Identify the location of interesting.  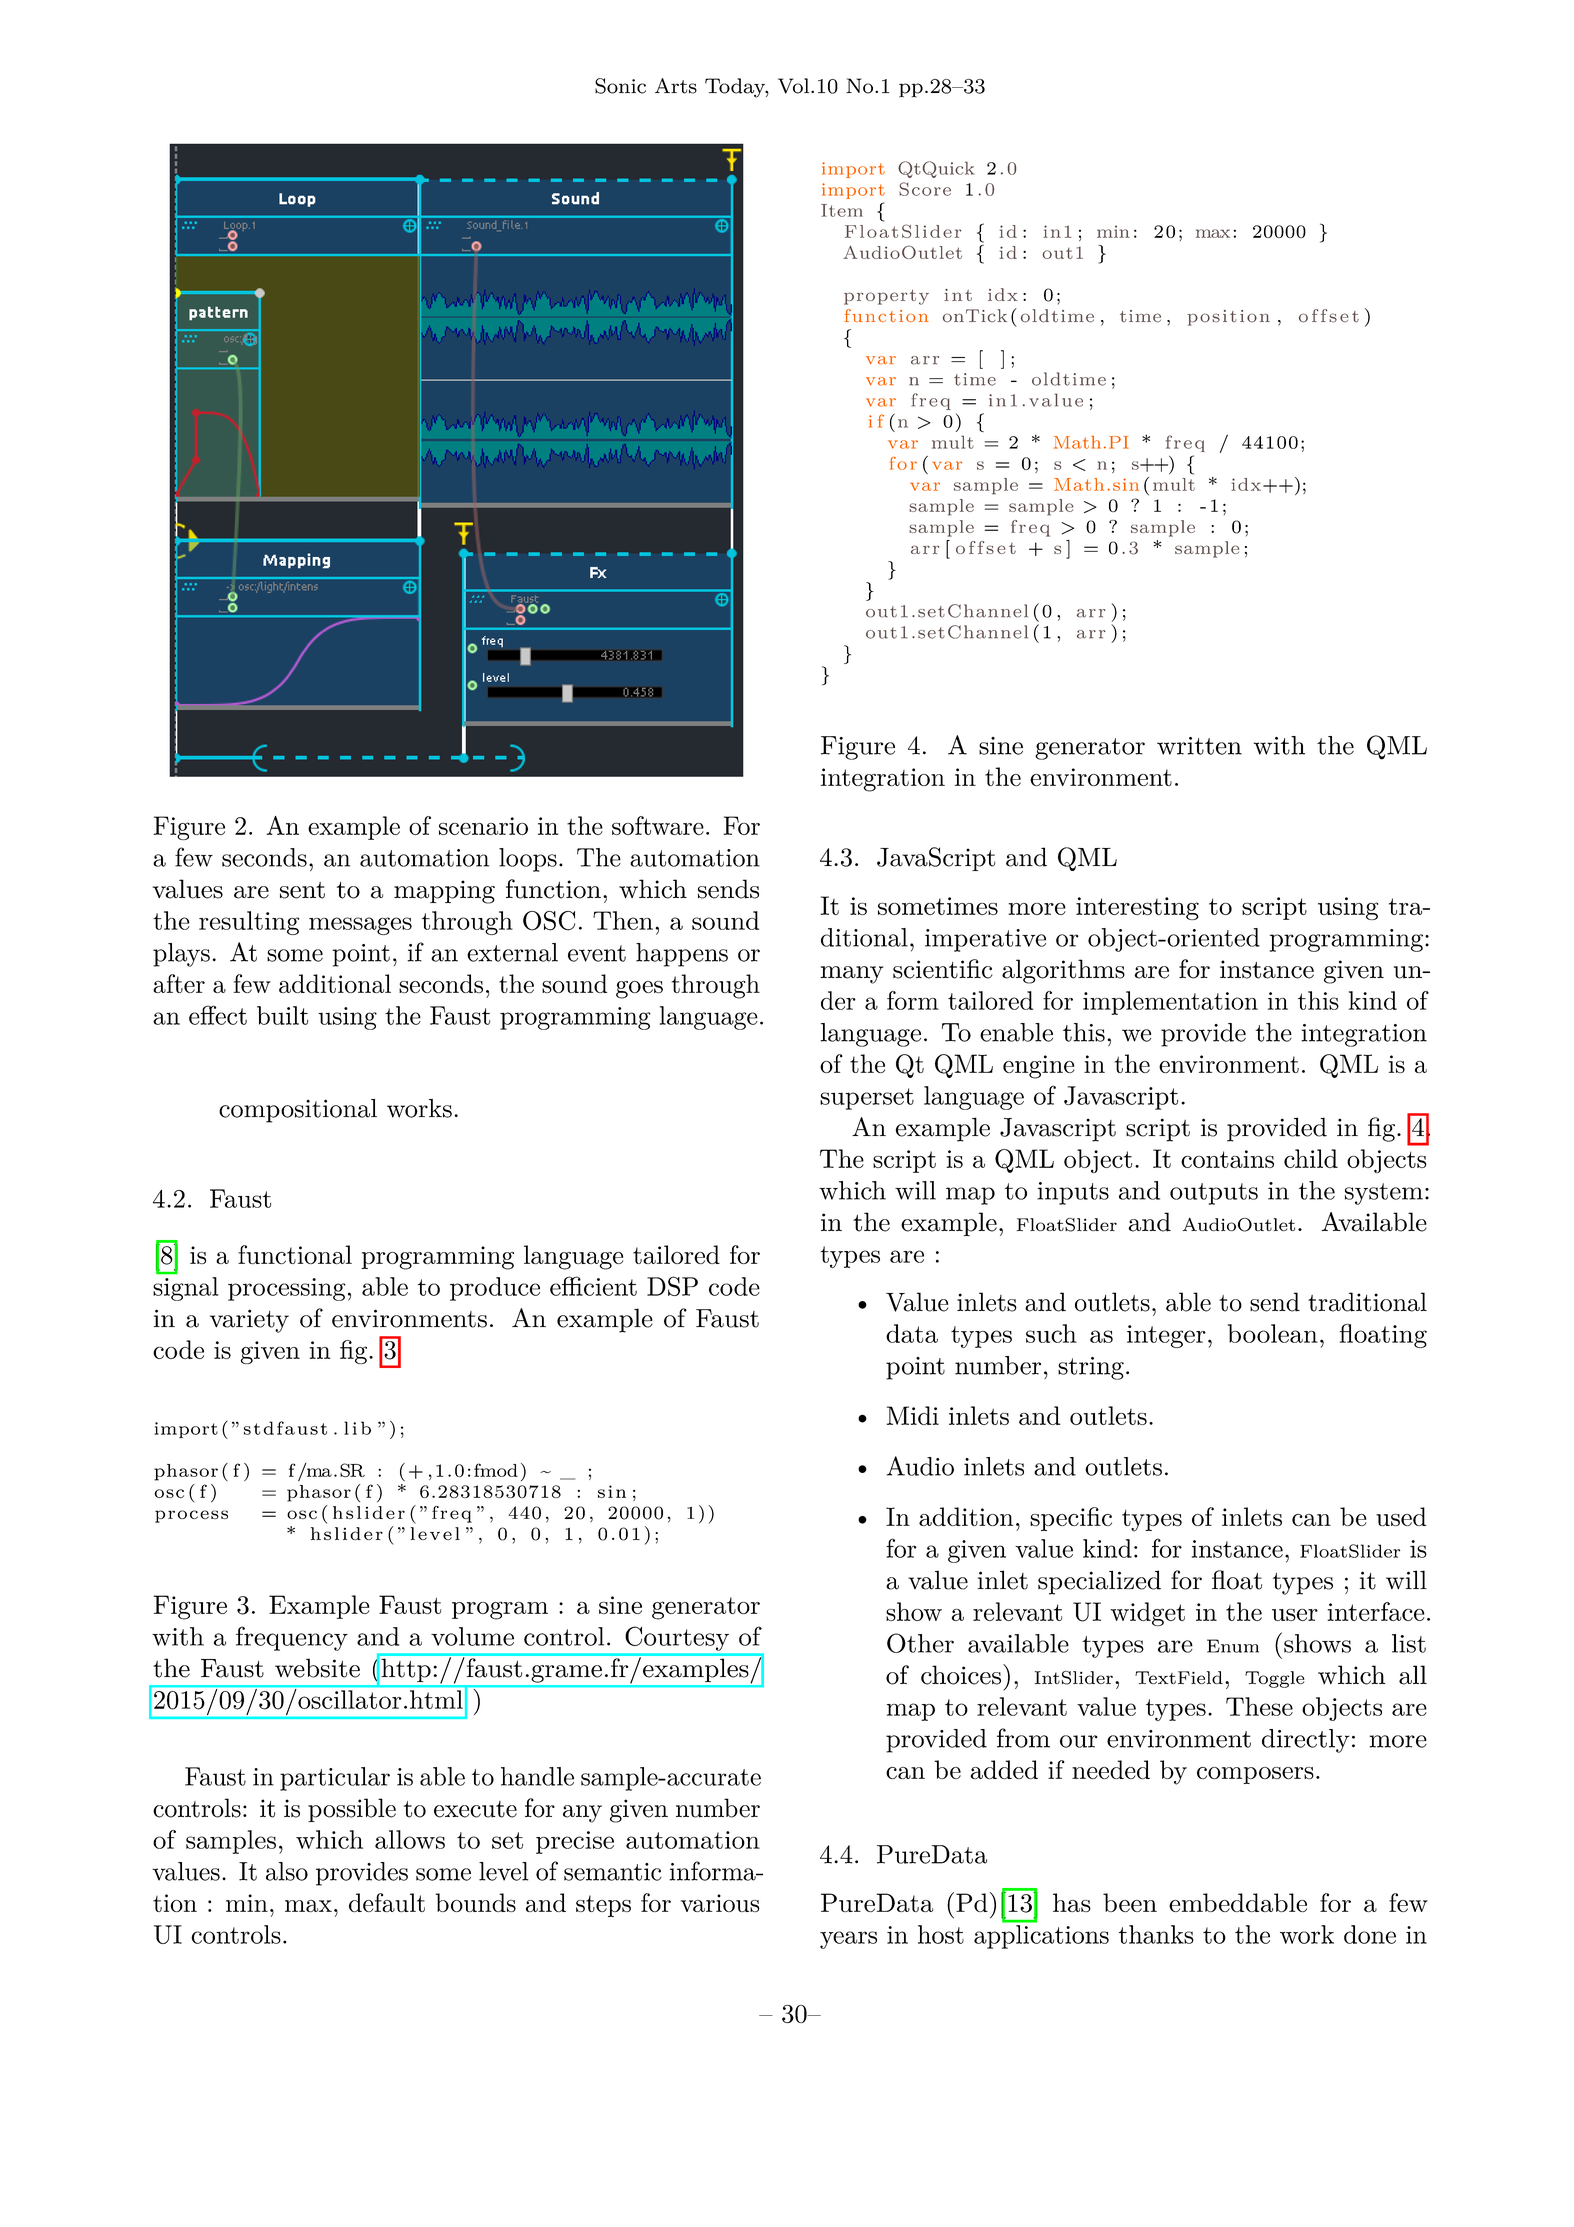
(1137, 908).
